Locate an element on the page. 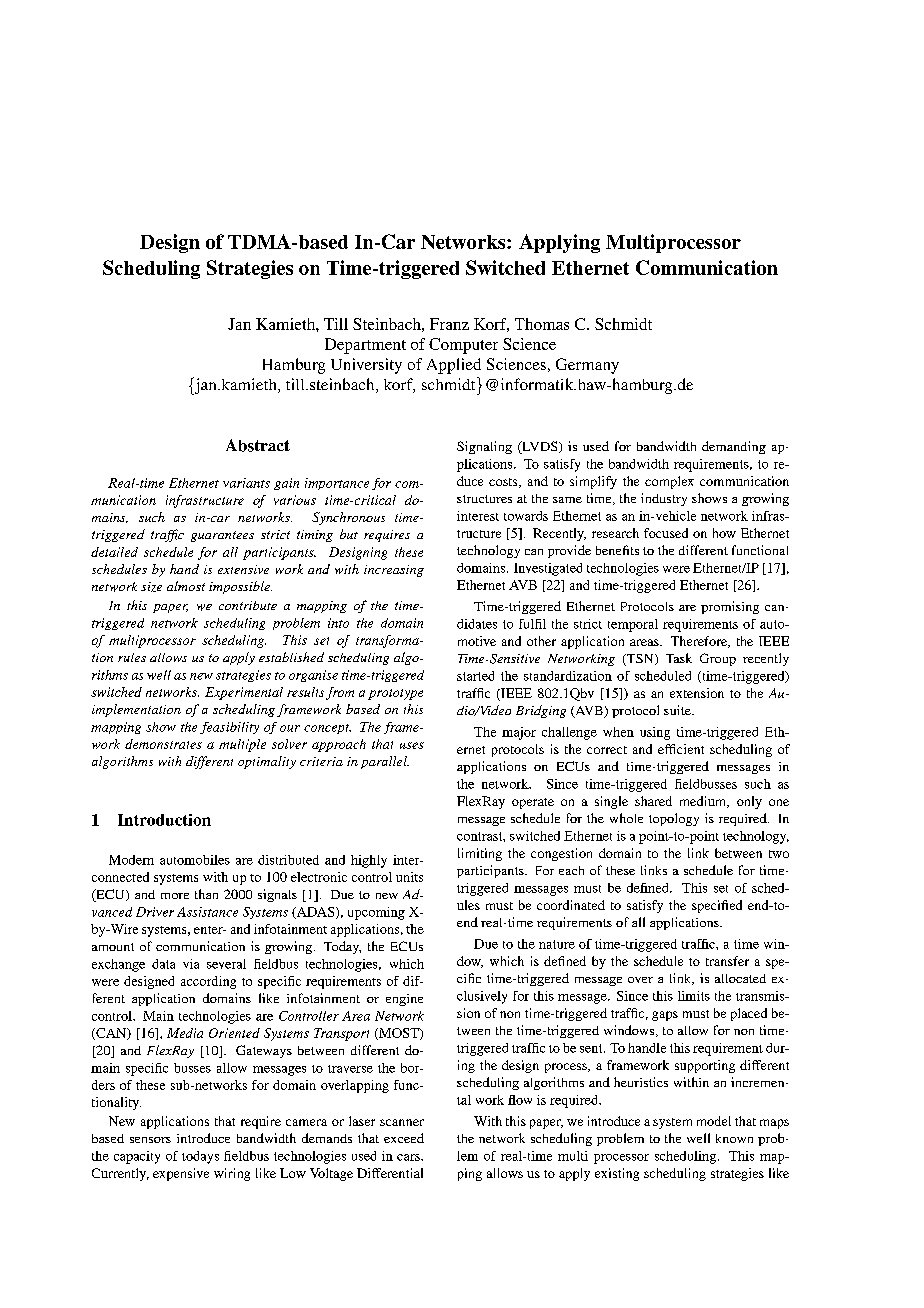 The width and height of the document is (924, 1308). transfer is located at coordinates (727, 961).
